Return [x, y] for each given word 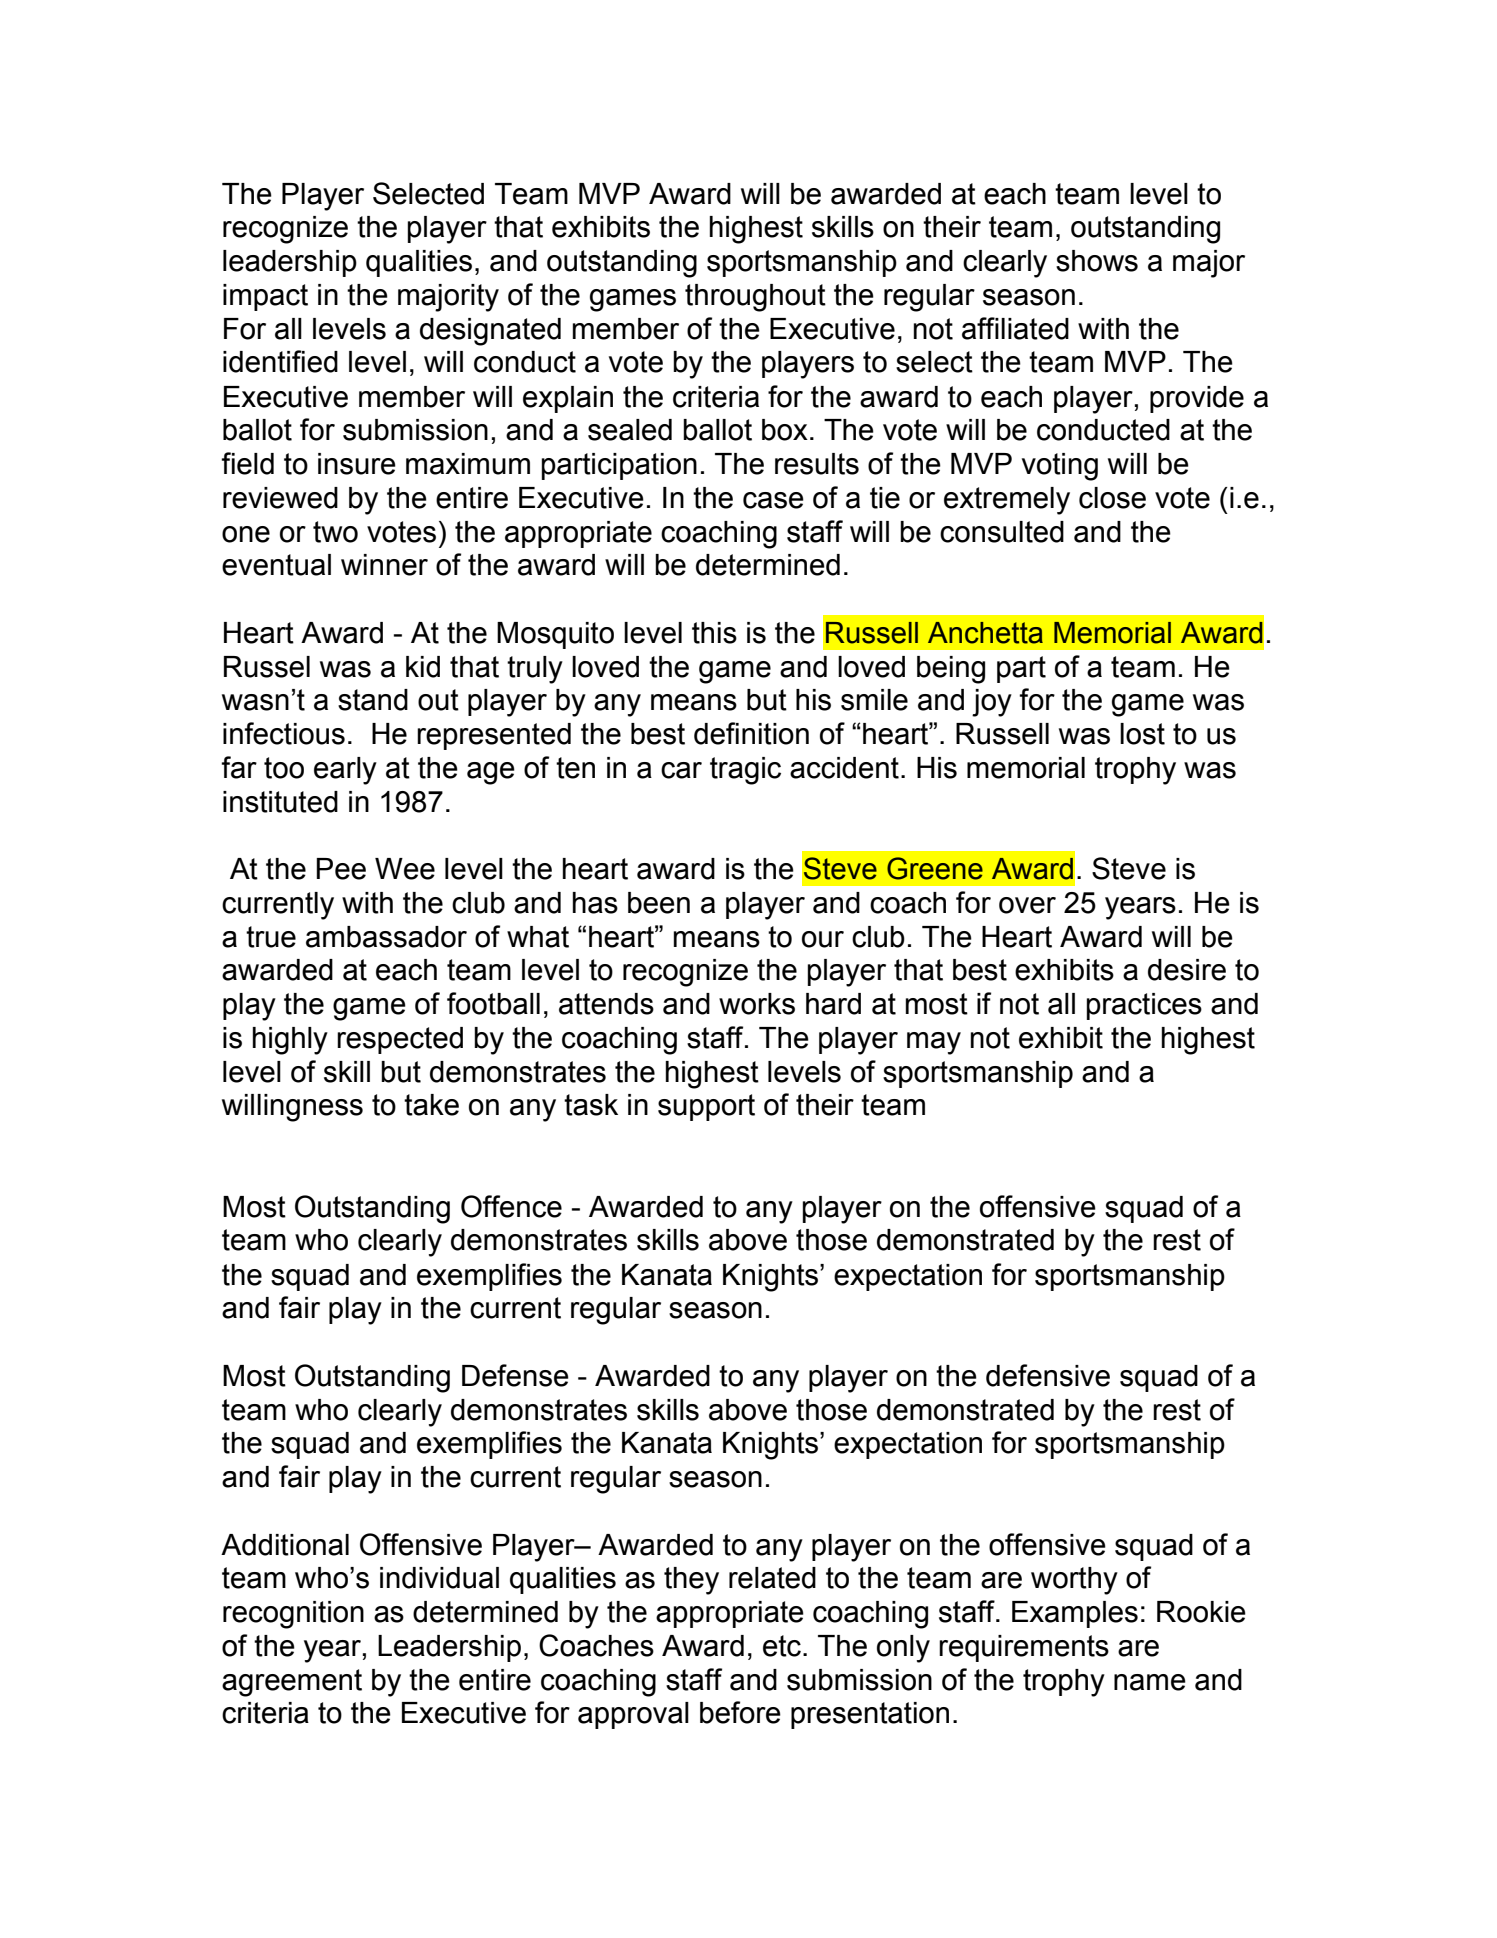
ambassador [386, 937]
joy [992, 703]
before [740, 1712]
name [1150, 1682]
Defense [515, 1375]
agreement [292, 1683]
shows [1097, 261]
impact [265, 297]
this [714, 633]
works [757, 1004]
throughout [755, 298]
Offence [511, 1206]
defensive [1048, 1375]
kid [423, 667]
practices [1144, 1006]
